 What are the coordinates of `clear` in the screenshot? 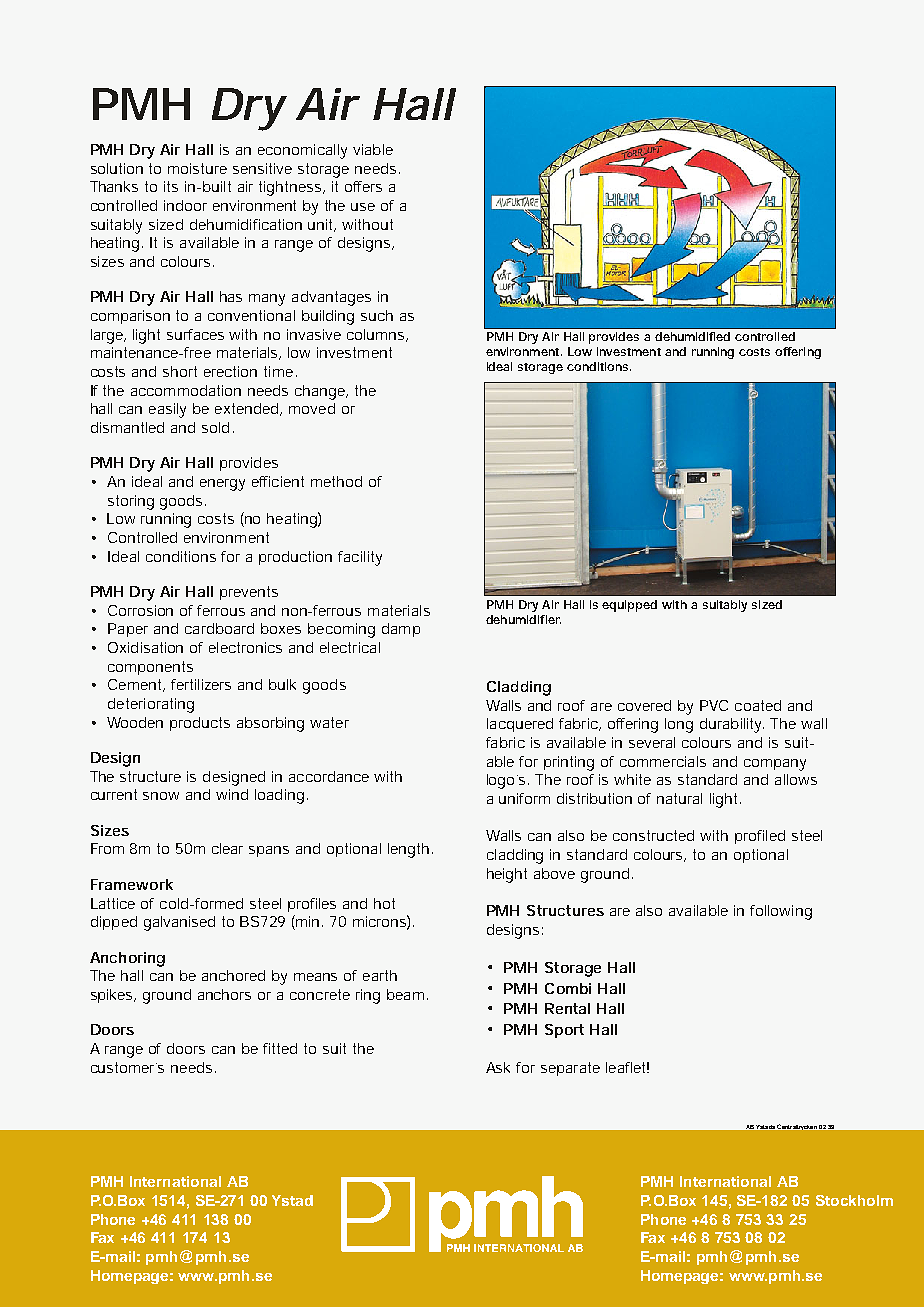 It's located at (227, 848).
